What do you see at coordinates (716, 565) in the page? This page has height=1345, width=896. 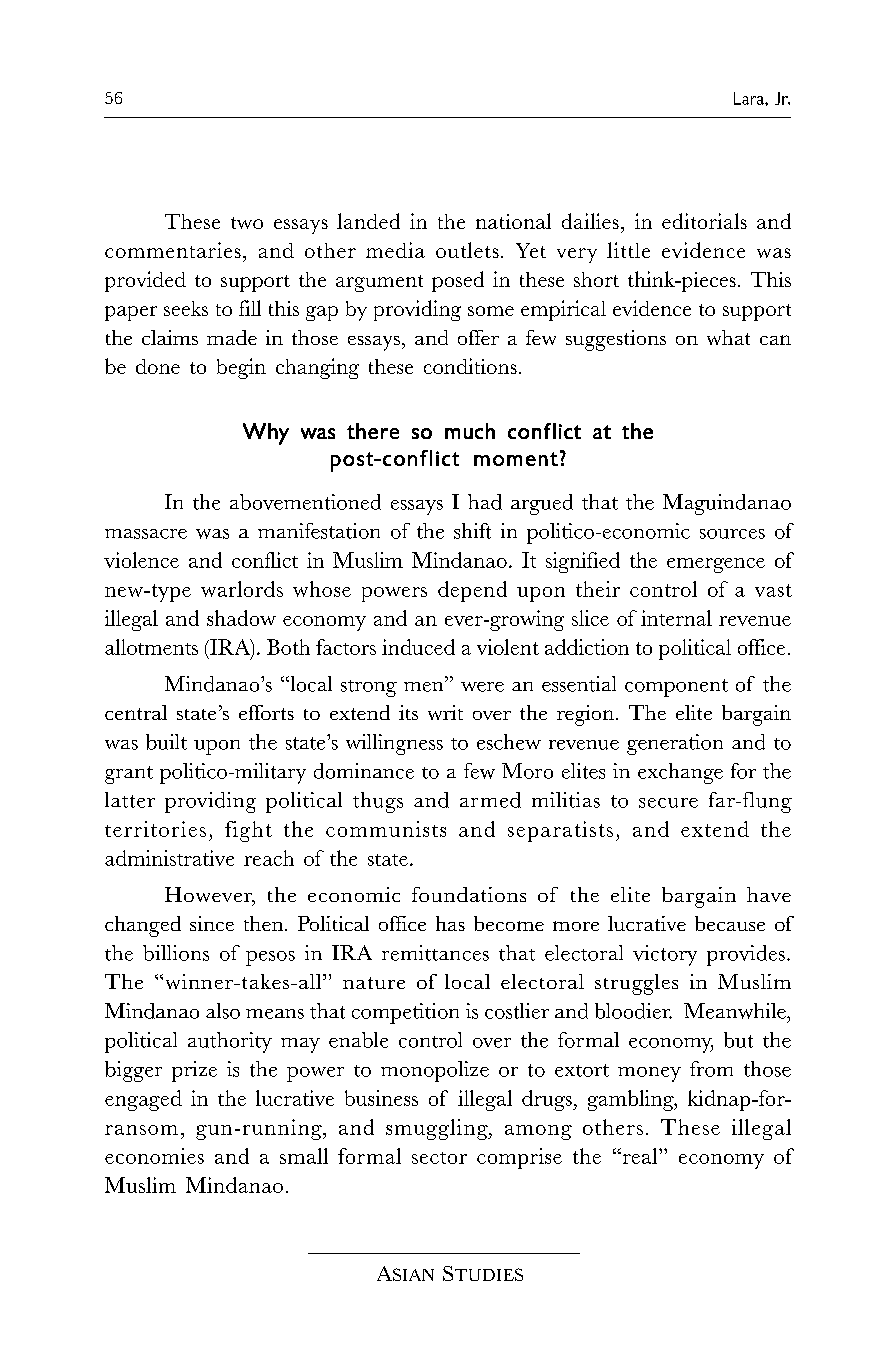 I see `emergence` at bounding box center [716, 565].
